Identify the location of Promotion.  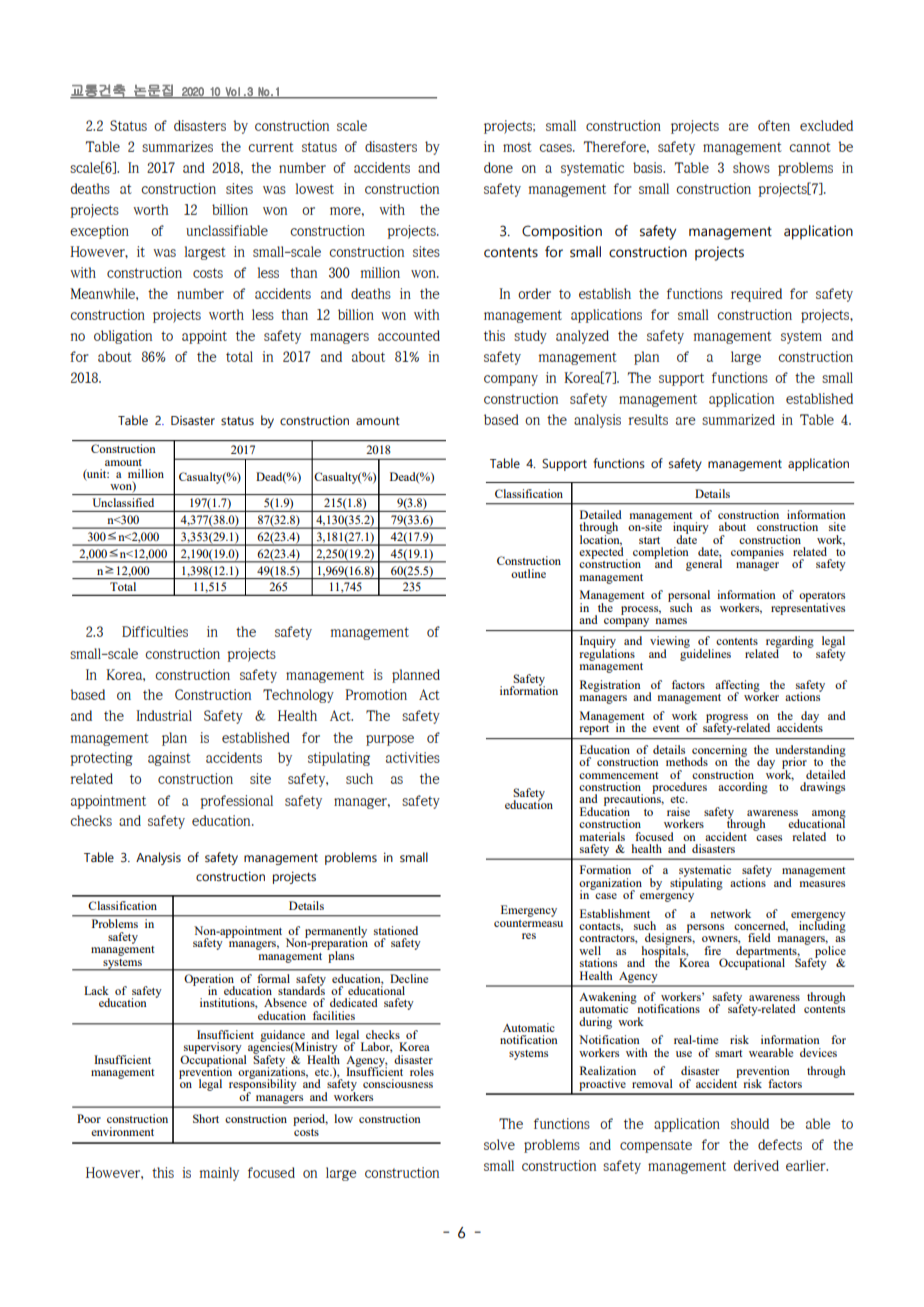
(376, 694).
